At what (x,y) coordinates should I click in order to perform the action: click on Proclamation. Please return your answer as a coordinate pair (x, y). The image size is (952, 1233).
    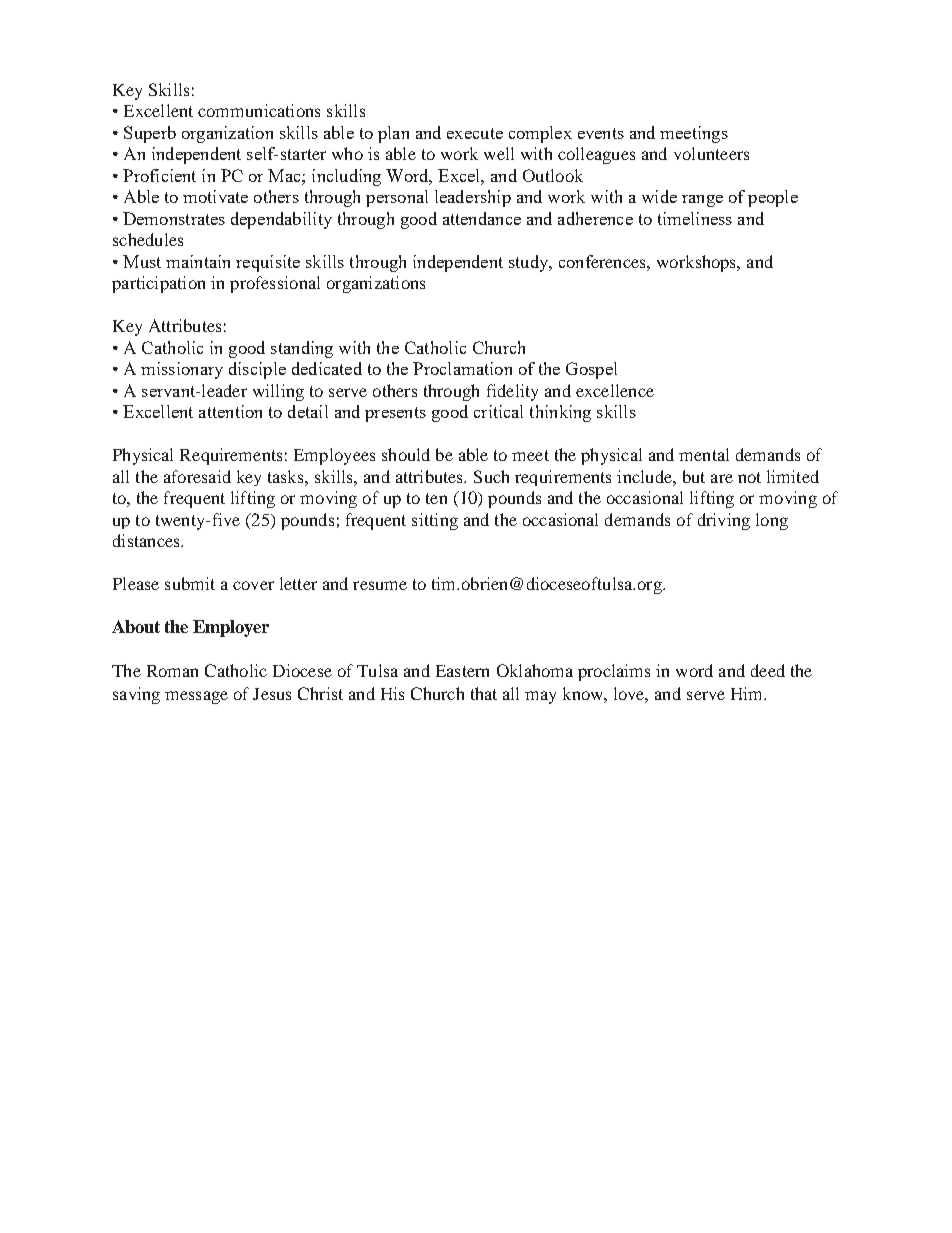
    Looking at the image, I should click on (462, 368).
